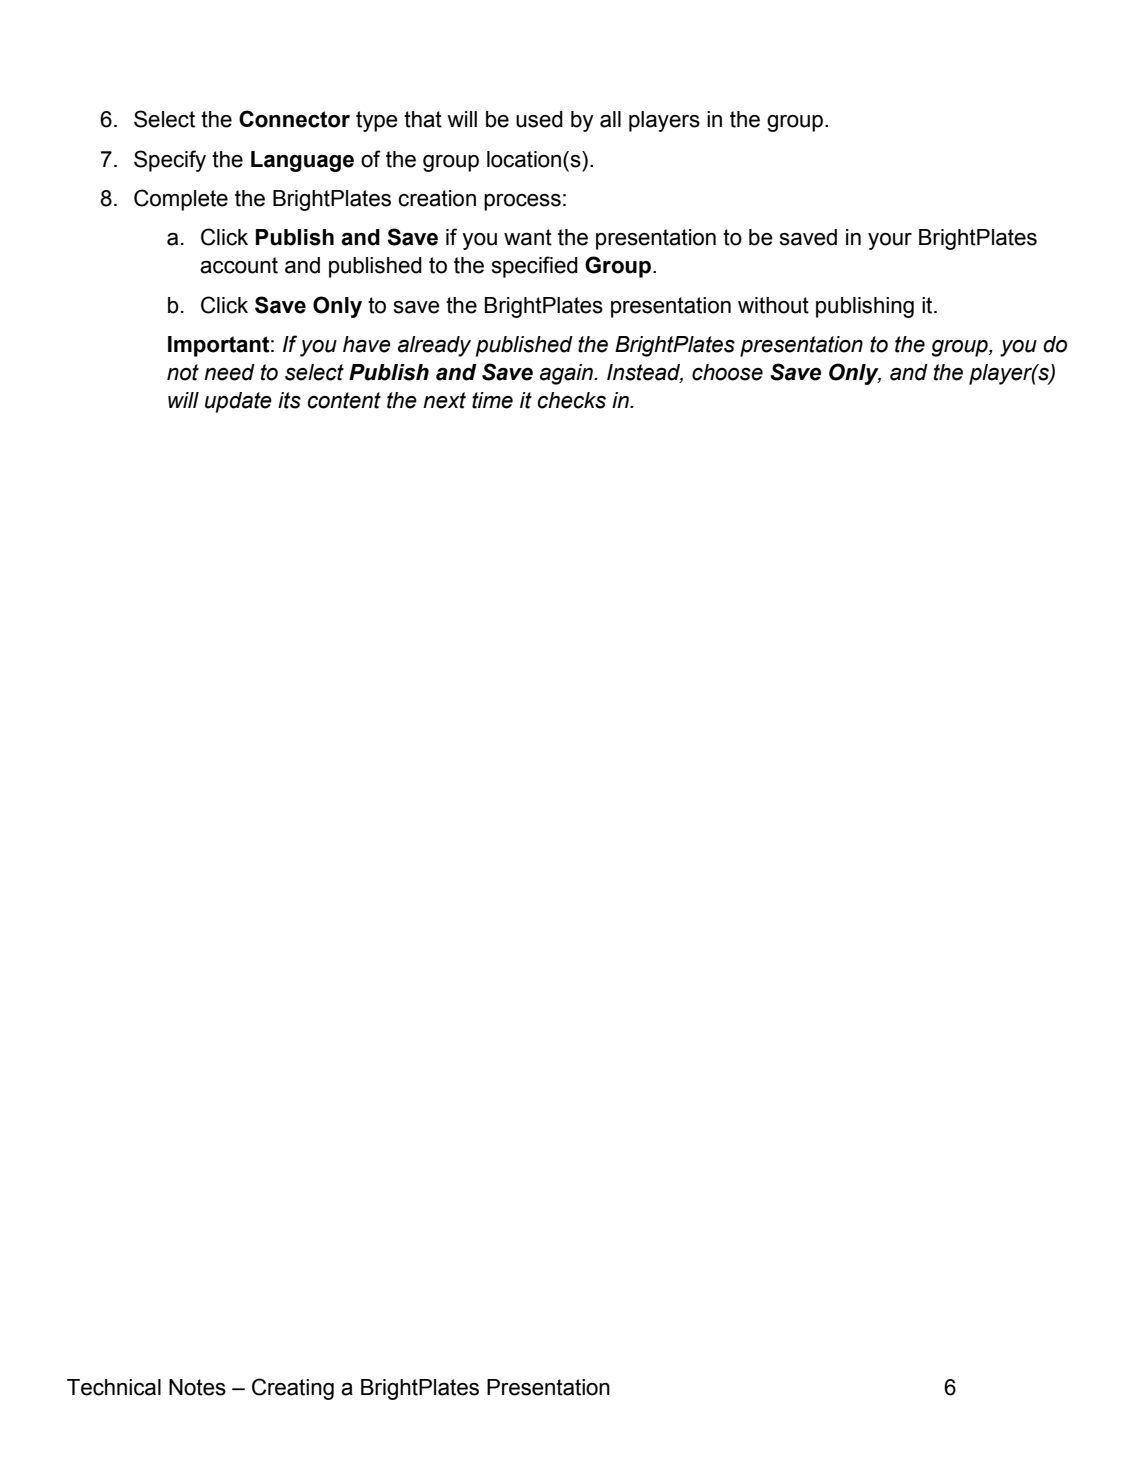 This page has width=1135, height=1469. Describe the element at coordinates (114, 1387) in the page. I see `Technical` at that location.
